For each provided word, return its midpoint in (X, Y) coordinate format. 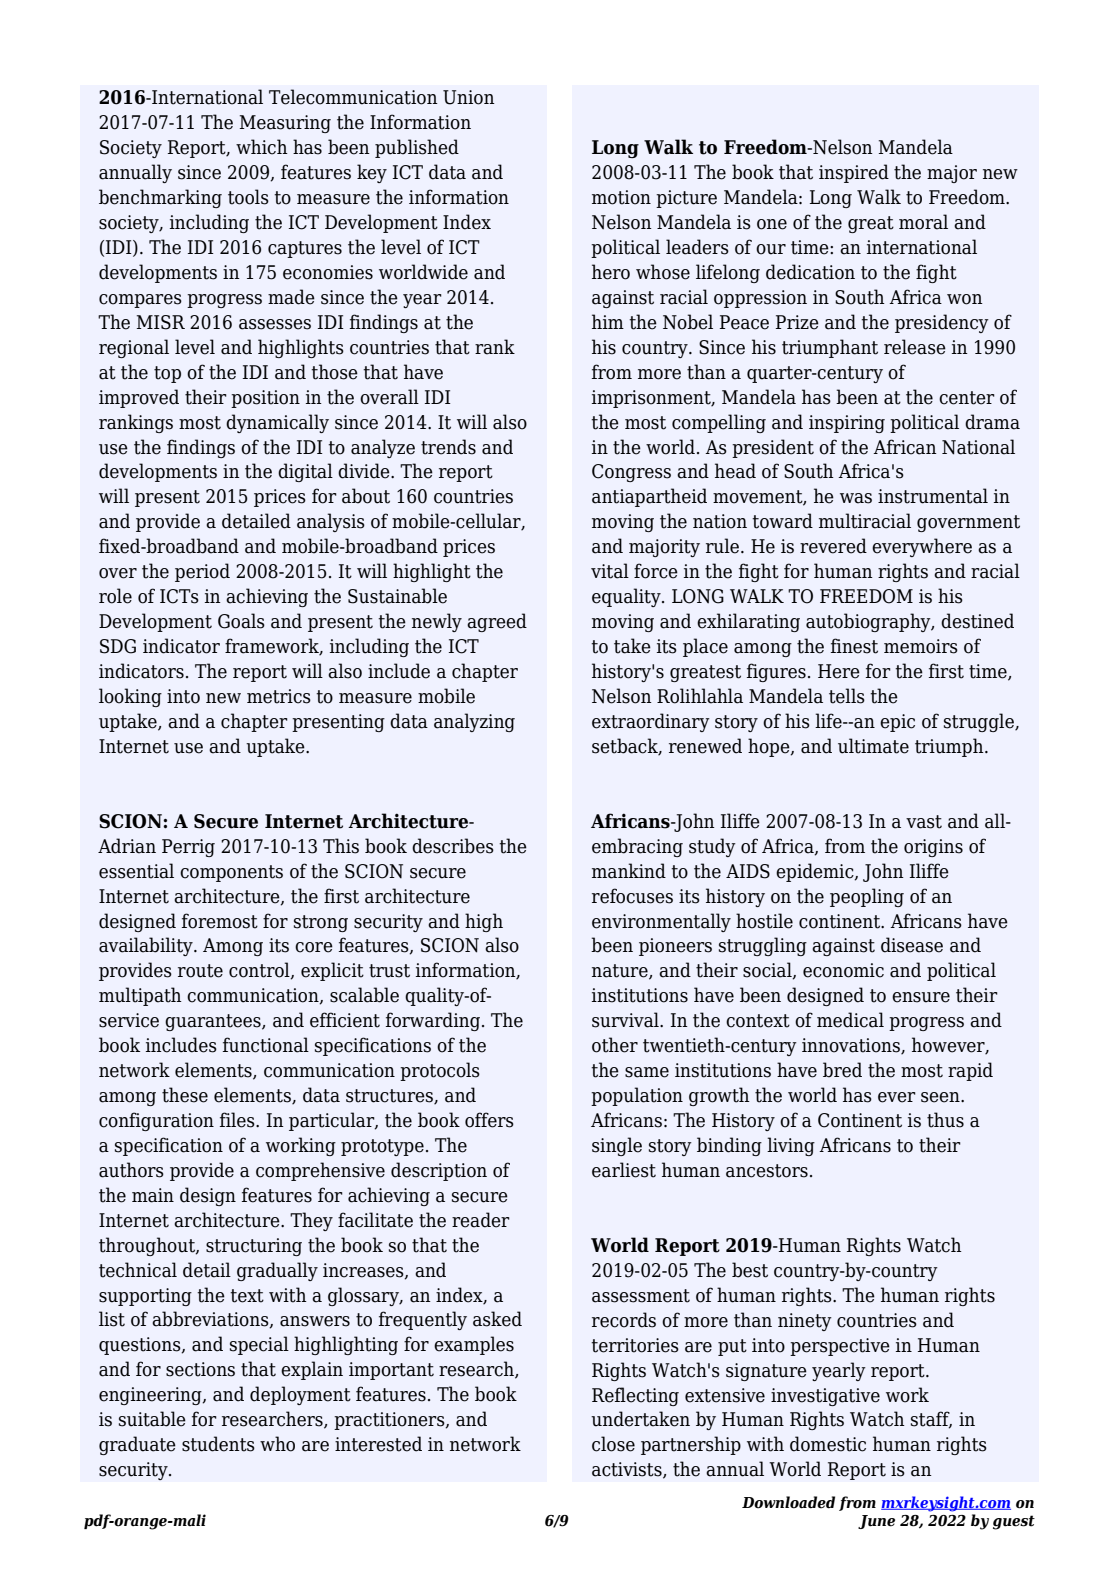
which (262, 147)
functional (266, 1045)
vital (610, 571)
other (615, 1045)
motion (621, 197)
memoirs (921, 646)
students (218, 1444)
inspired (854, 173)
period (202, 572)
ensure (921, 997)
